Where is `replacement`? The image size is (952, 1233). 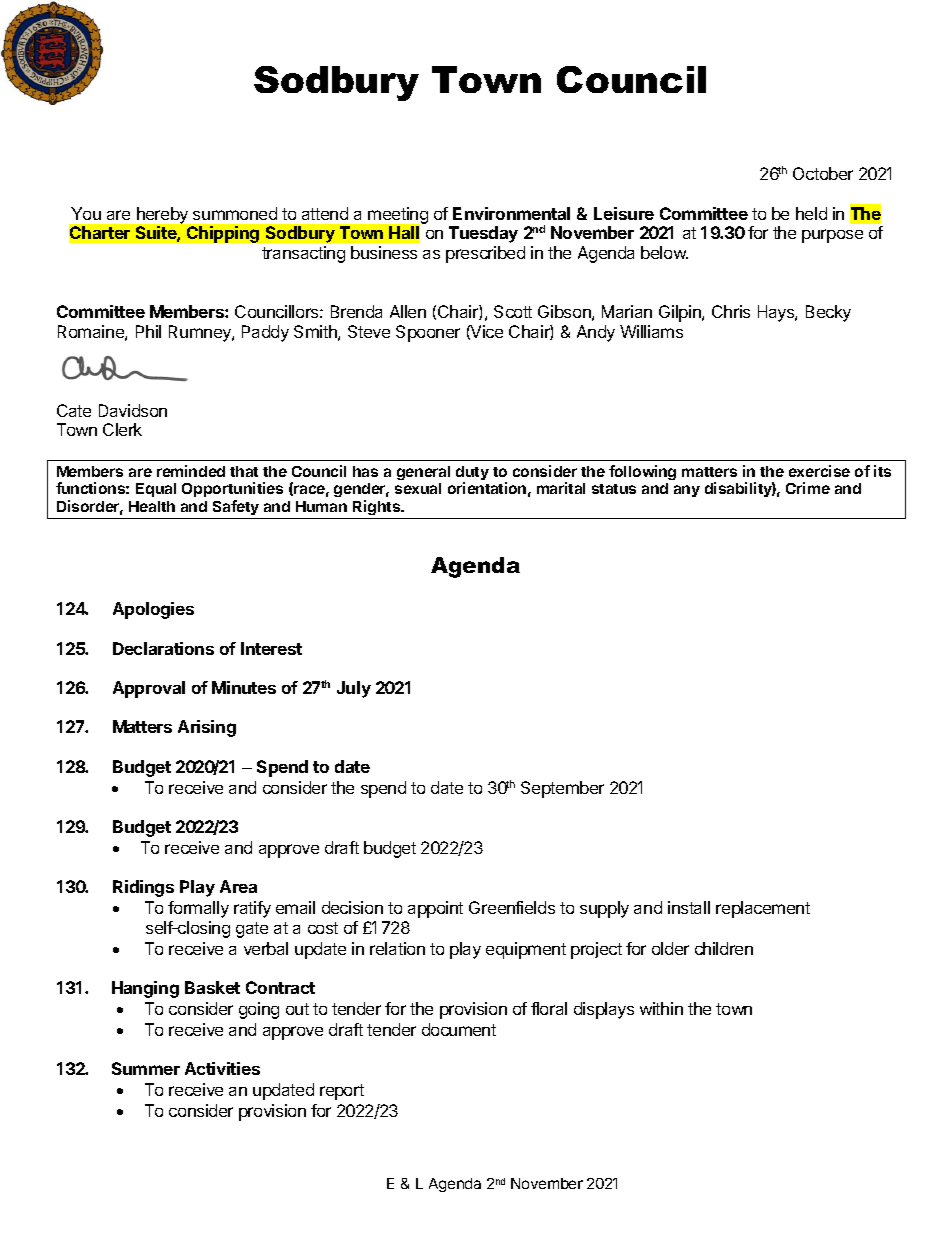
replacement is located at coordinates (763, 909).
